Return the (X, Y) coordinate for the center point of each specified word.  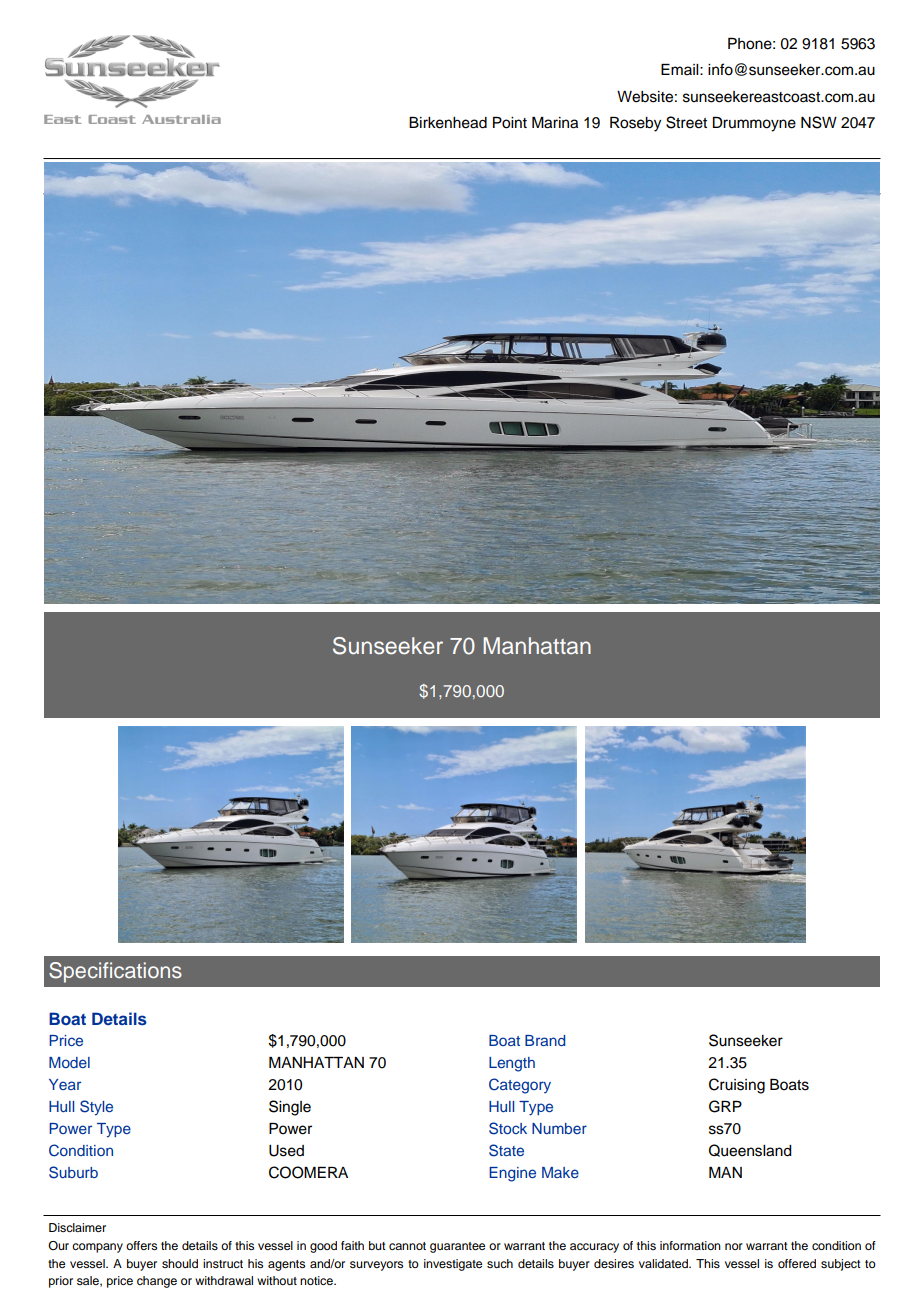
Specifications (115, 972)
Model (69, 1062)
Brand (545, 1040)
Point (510, 123)
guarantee (457, 1247)
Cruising (737, 1086)
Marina (555, 123)
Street (686, 122)
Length (512, 1064)
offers (141, 1245)
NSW (819, 122)
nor (734, 1246)
